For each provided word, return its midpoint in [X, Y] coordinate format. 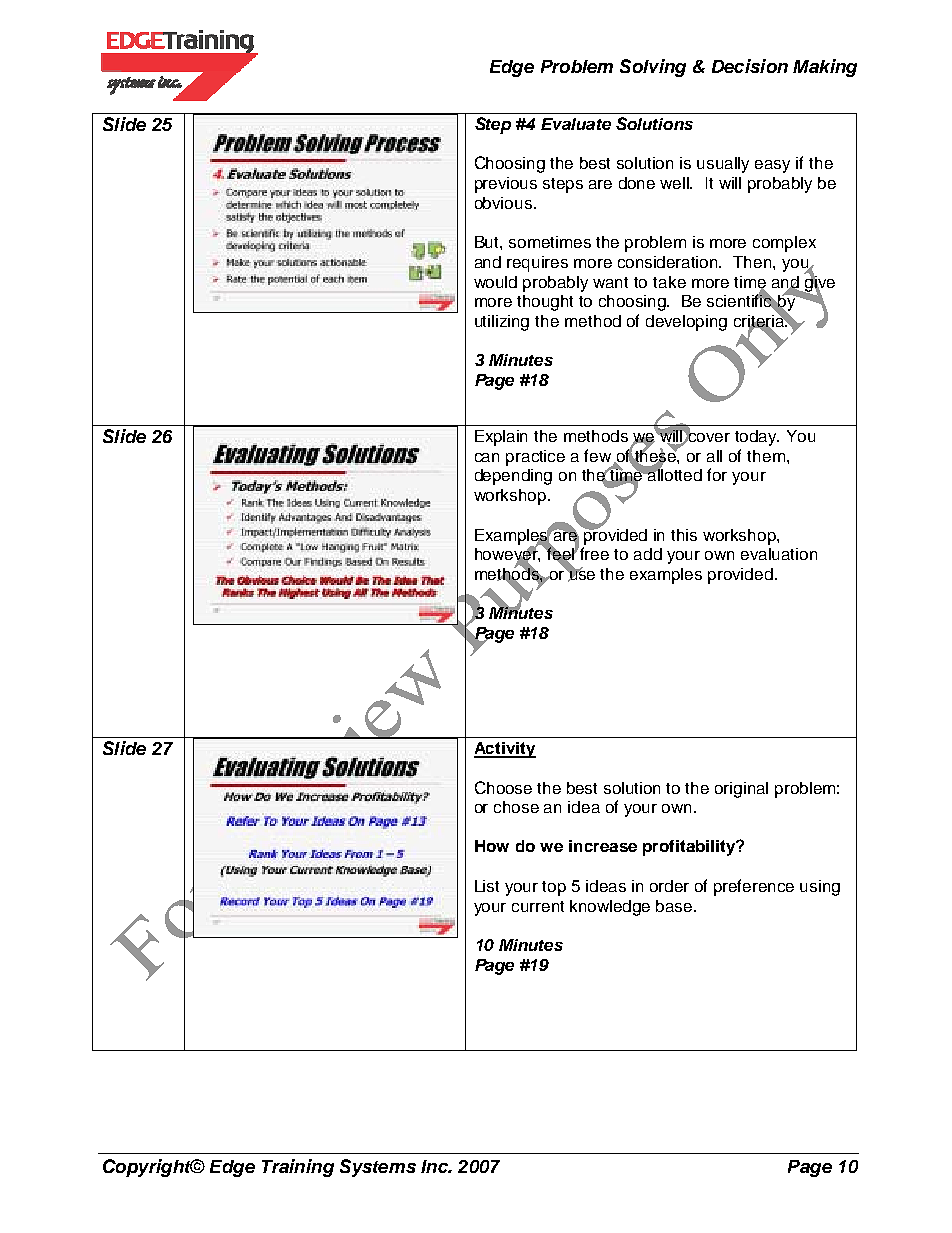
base [675, 906]
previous [506, 185]
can [487, 457]
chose [516, 807]
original [741, 790]
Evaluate [576, 124]
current [538, 906]
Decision [750, 66]
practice [535, 458]
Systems [378, 1168]
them [766, 456]
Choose [503, 787]
